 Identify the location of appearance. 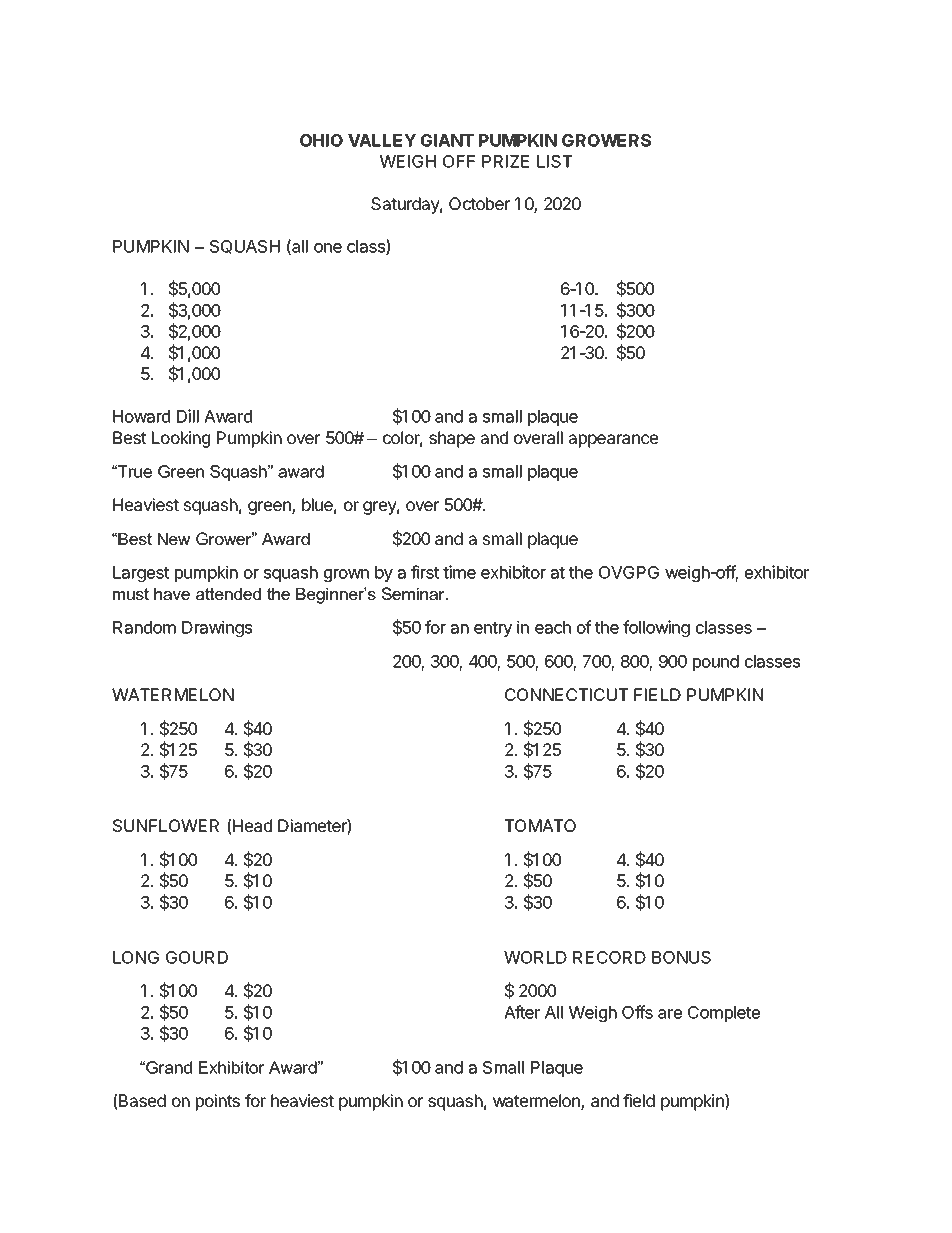
(613, 441).
